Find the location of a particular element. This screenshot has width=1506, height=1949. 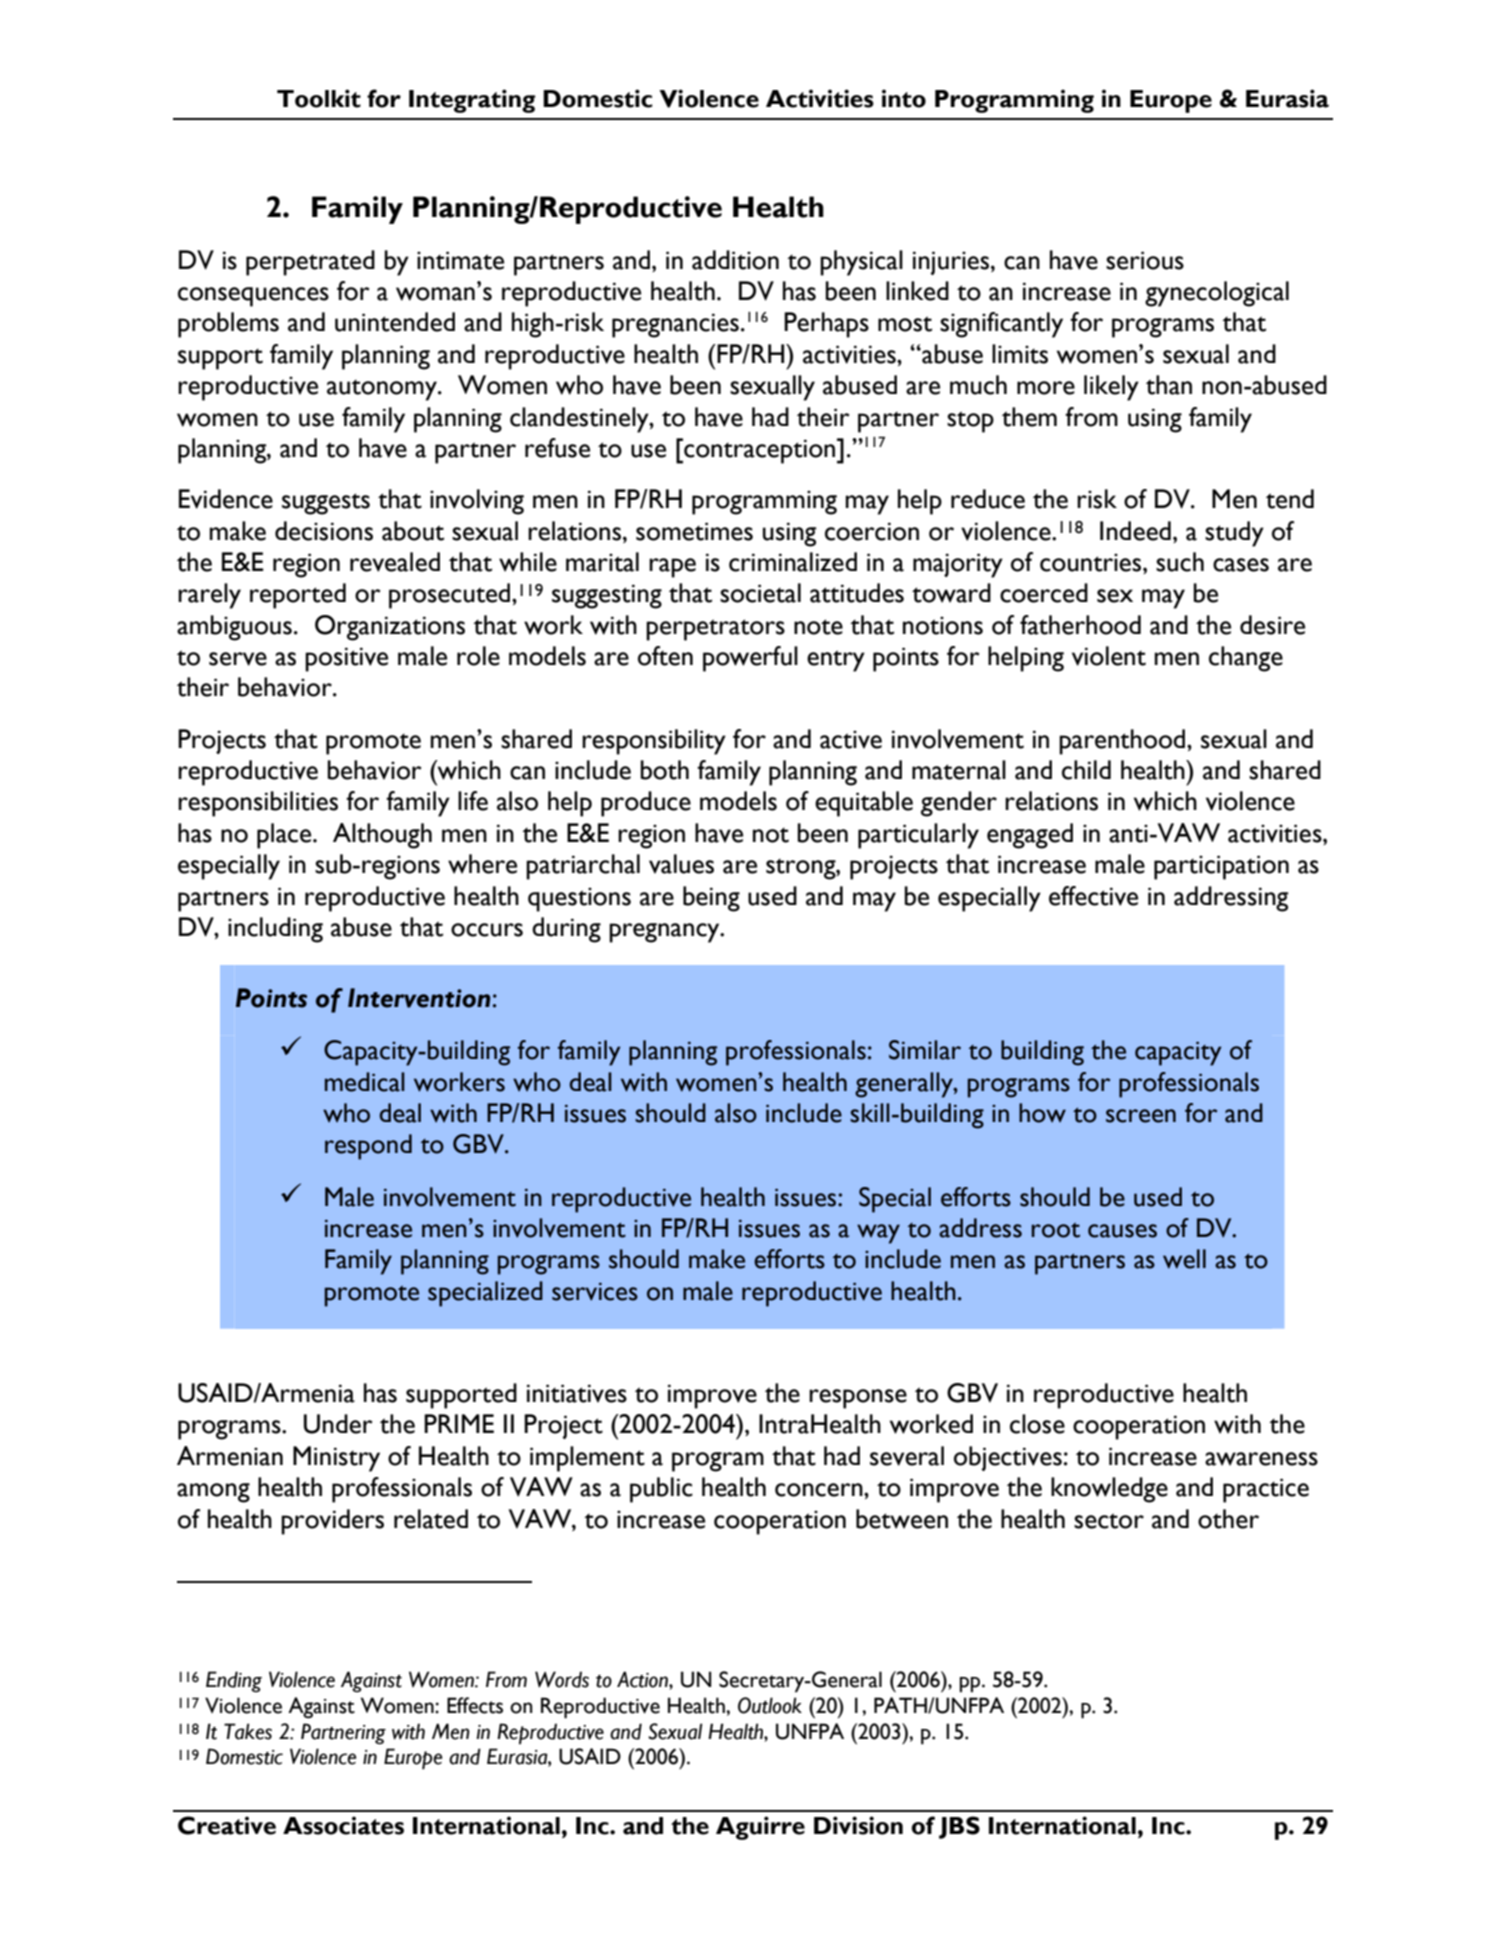

Toolkit is located at coordinates (319, 98).
